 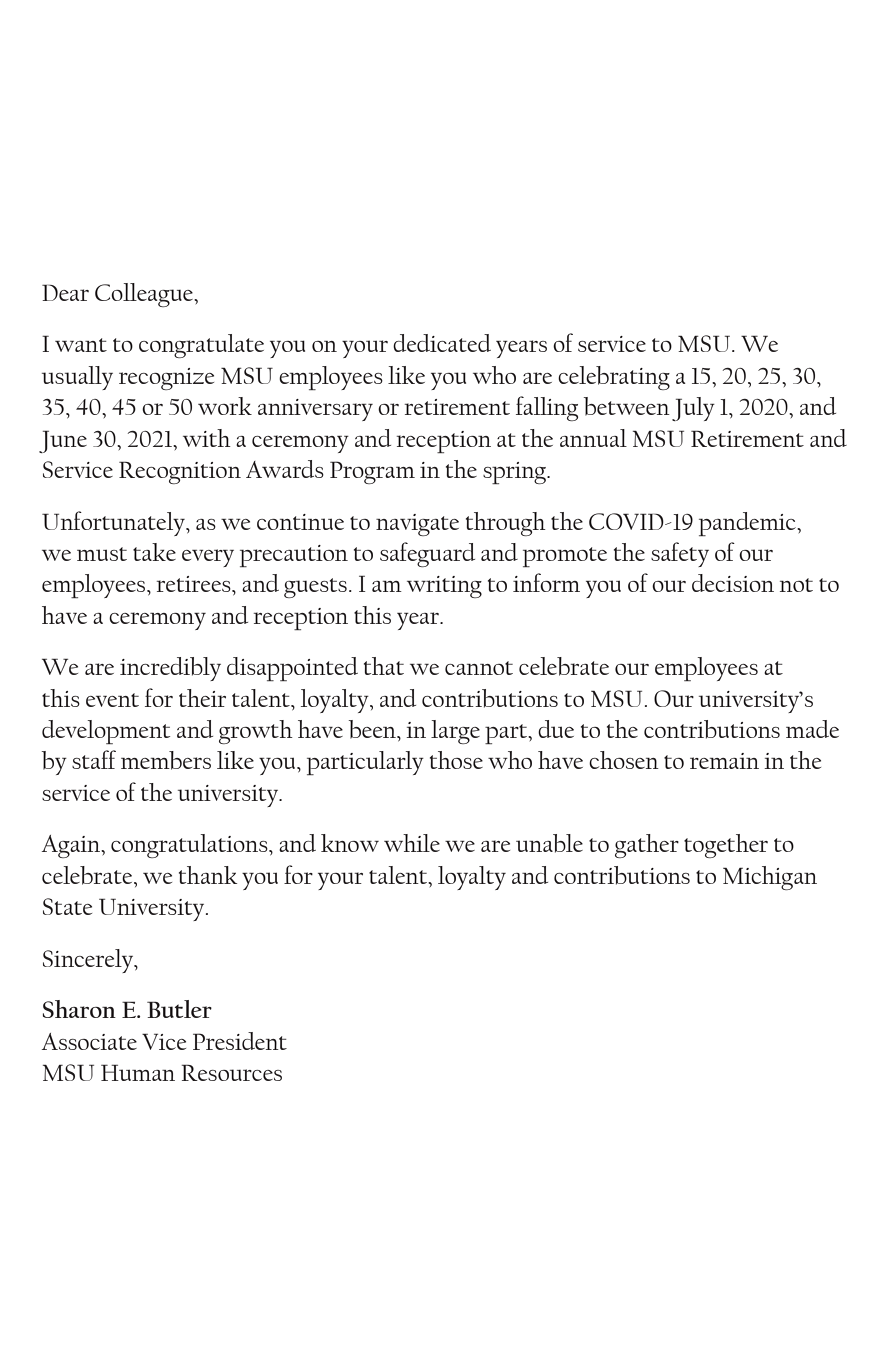 I want to click on while, so click(x=412, y=843).
